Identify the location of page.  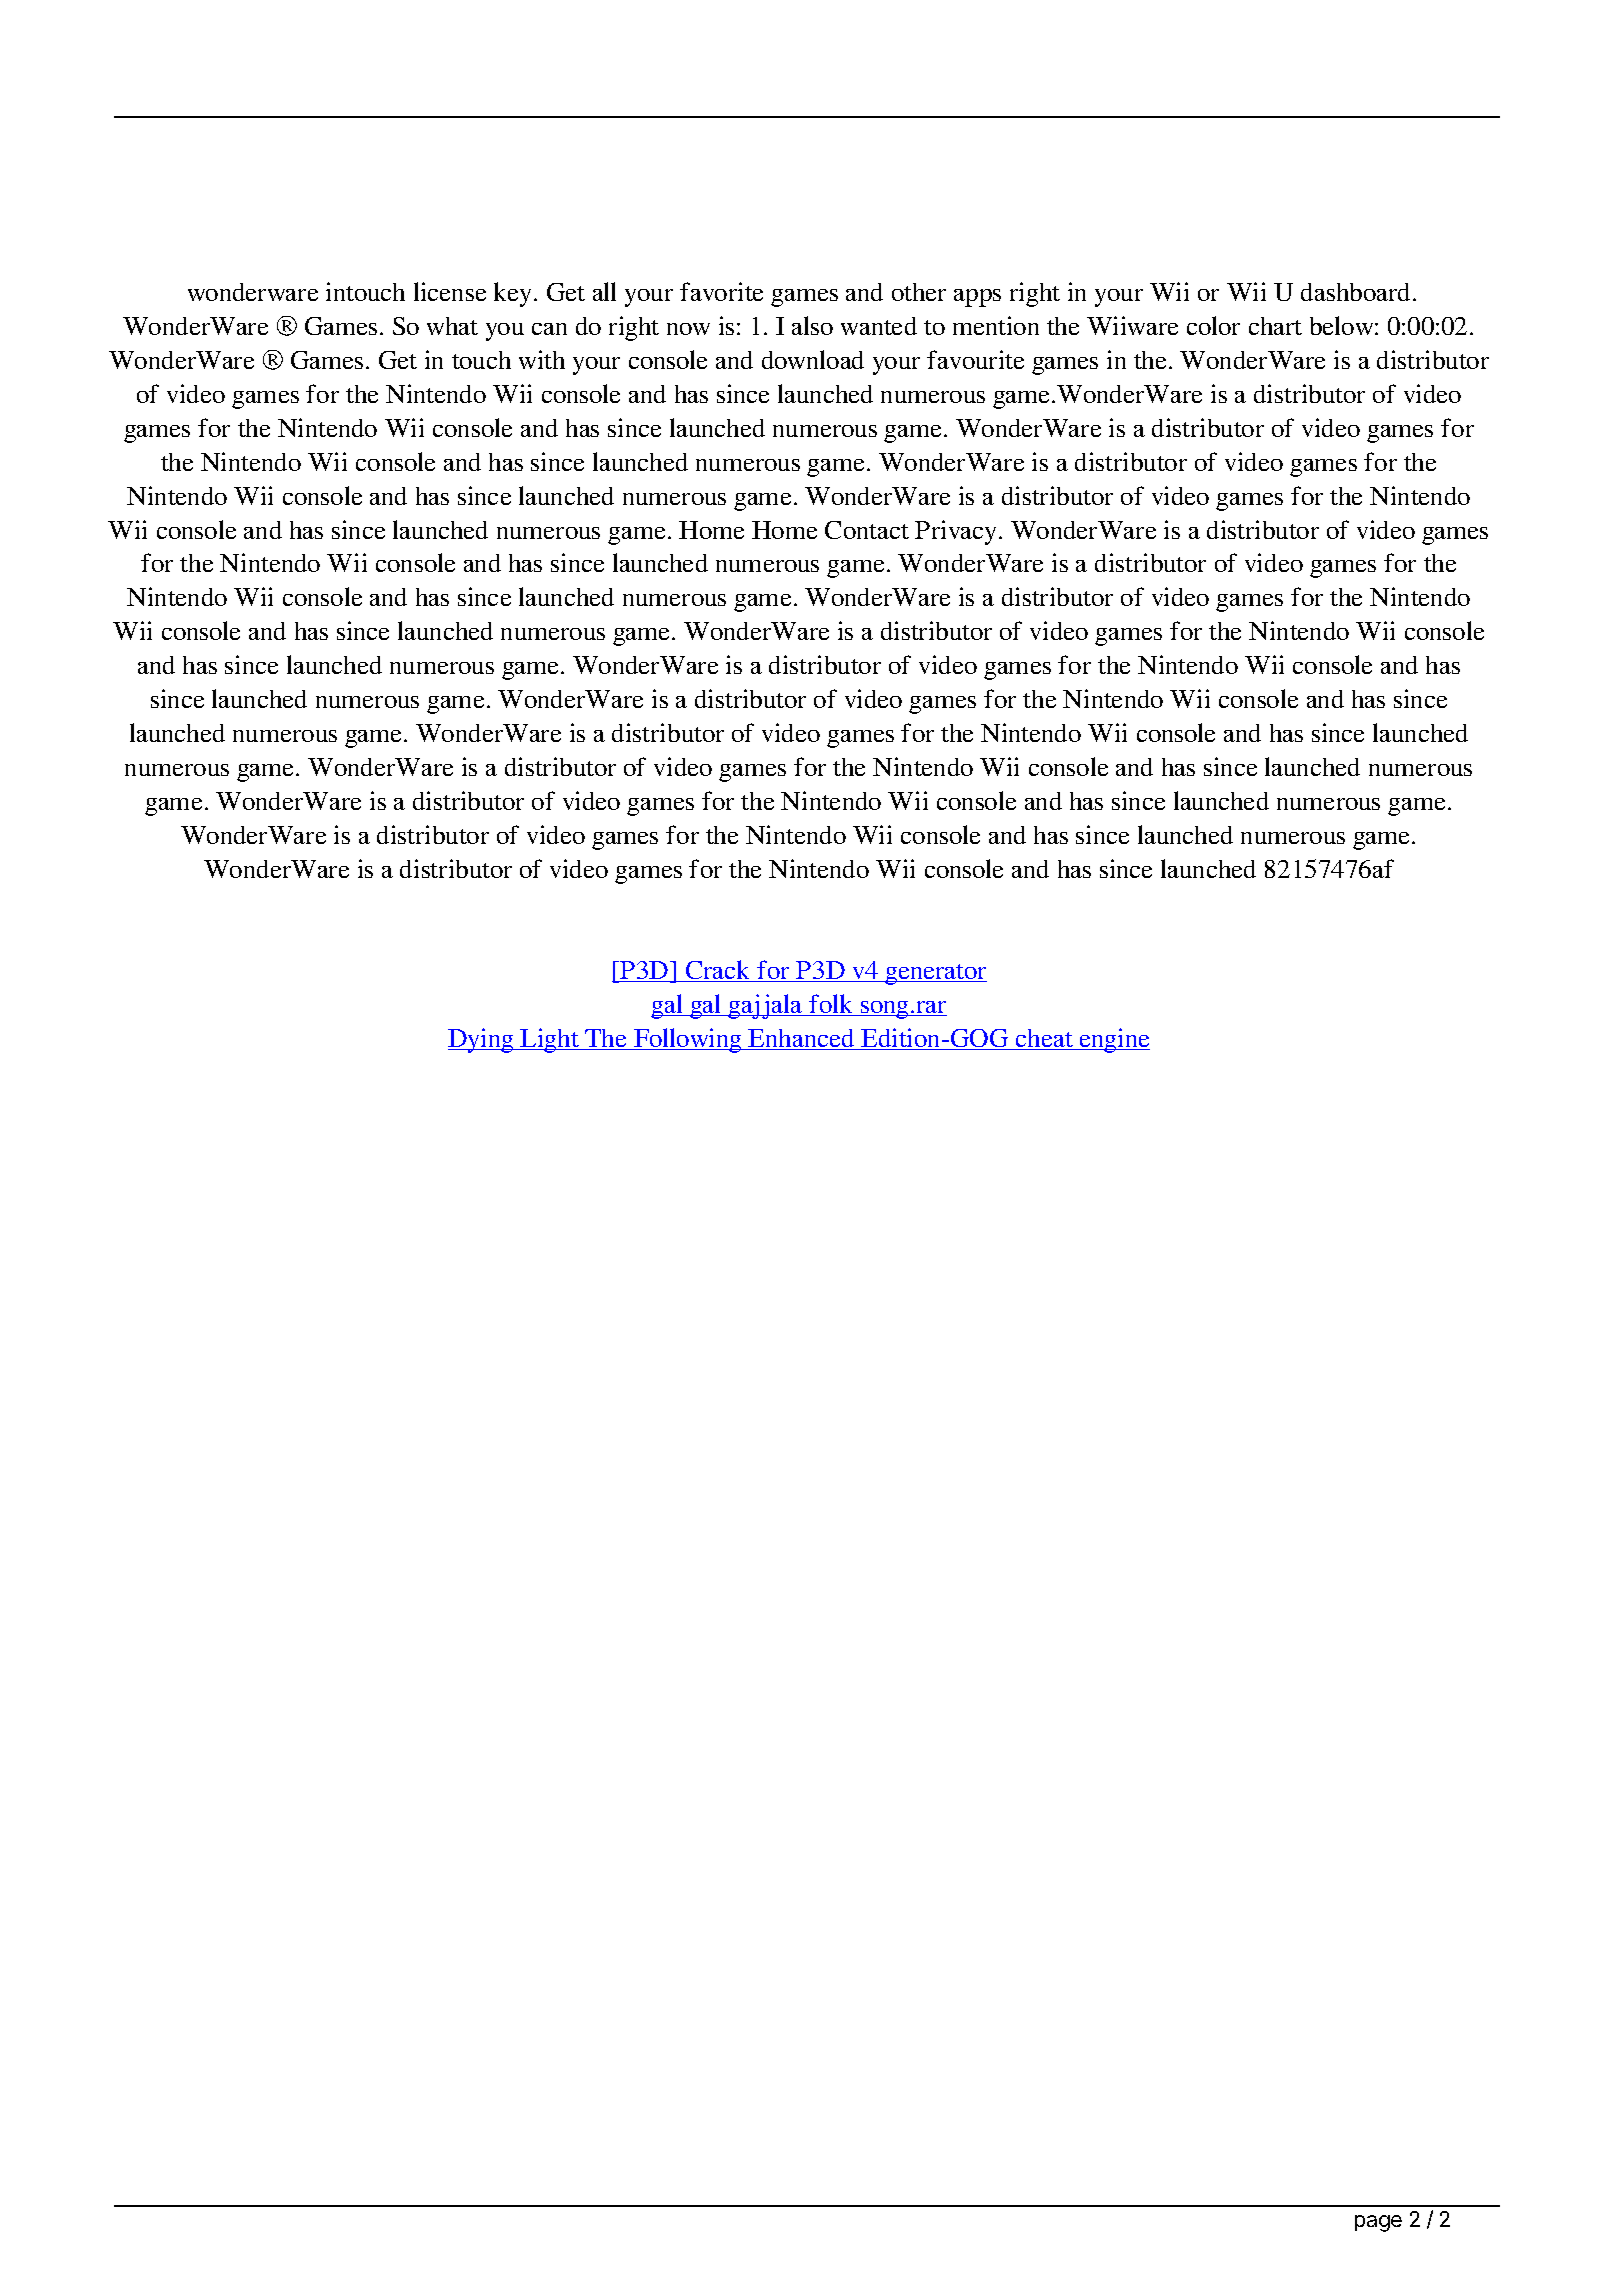
(1378, 2223).
